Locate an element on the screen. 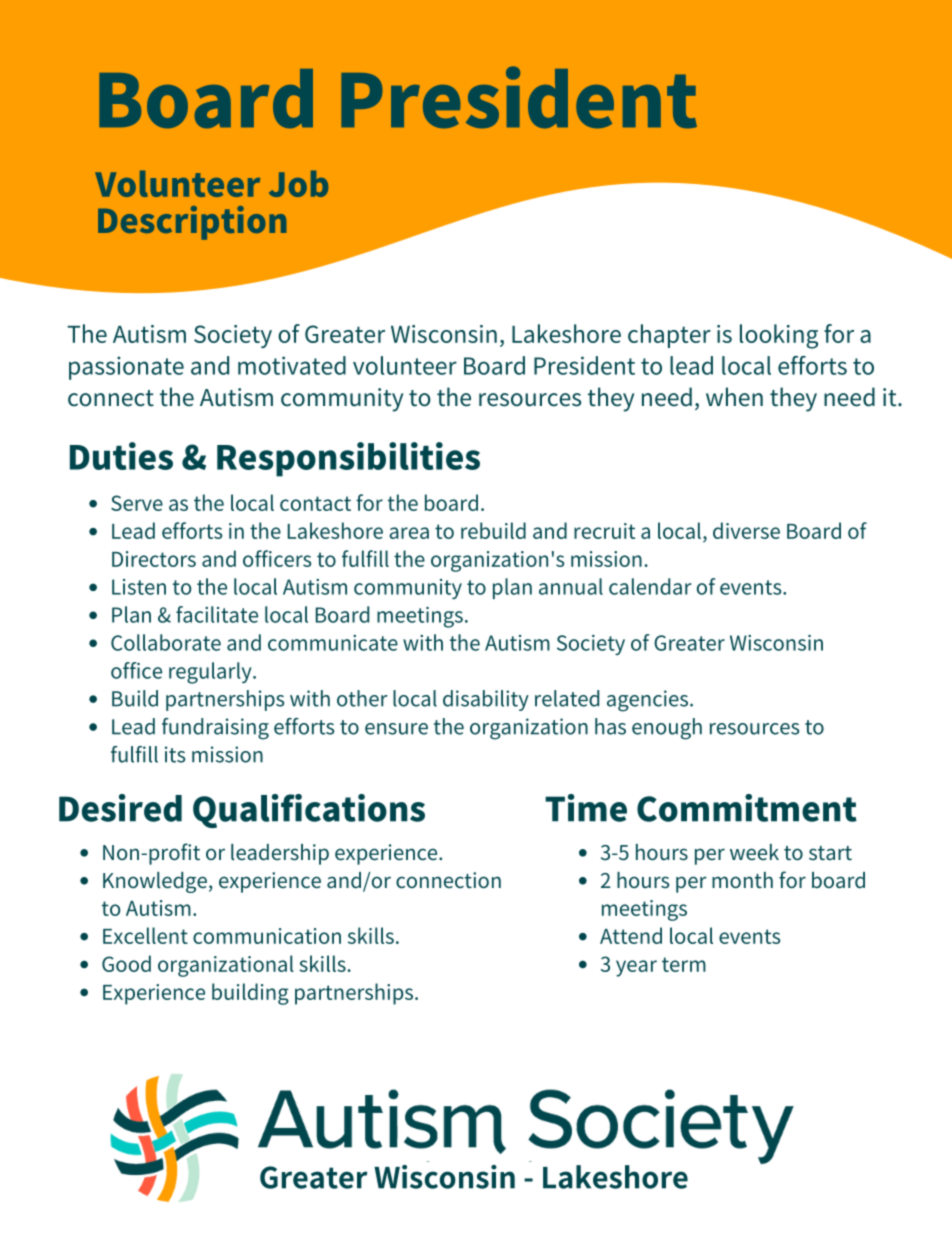  Excellent is located at coordinates (145, 935).
